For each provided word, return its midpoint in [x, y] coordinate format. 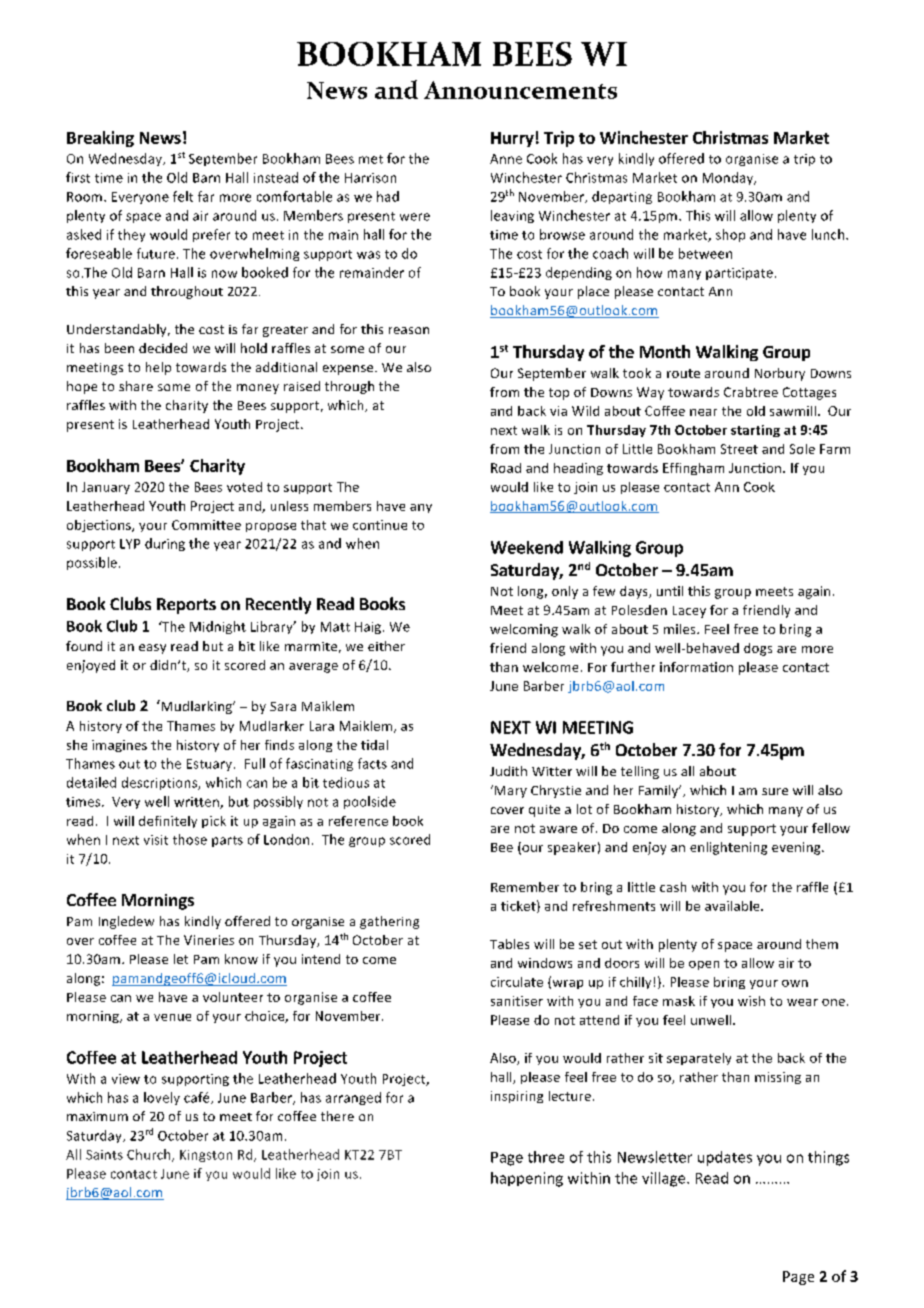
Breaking [100, 139]
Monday [729, 178]
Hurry [512, 139]
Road [506, 468]
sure [775, 791]
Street [739, 449]
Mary [511, 792]
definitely [168, 822]
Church [150, 1155]
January [106, 488]
